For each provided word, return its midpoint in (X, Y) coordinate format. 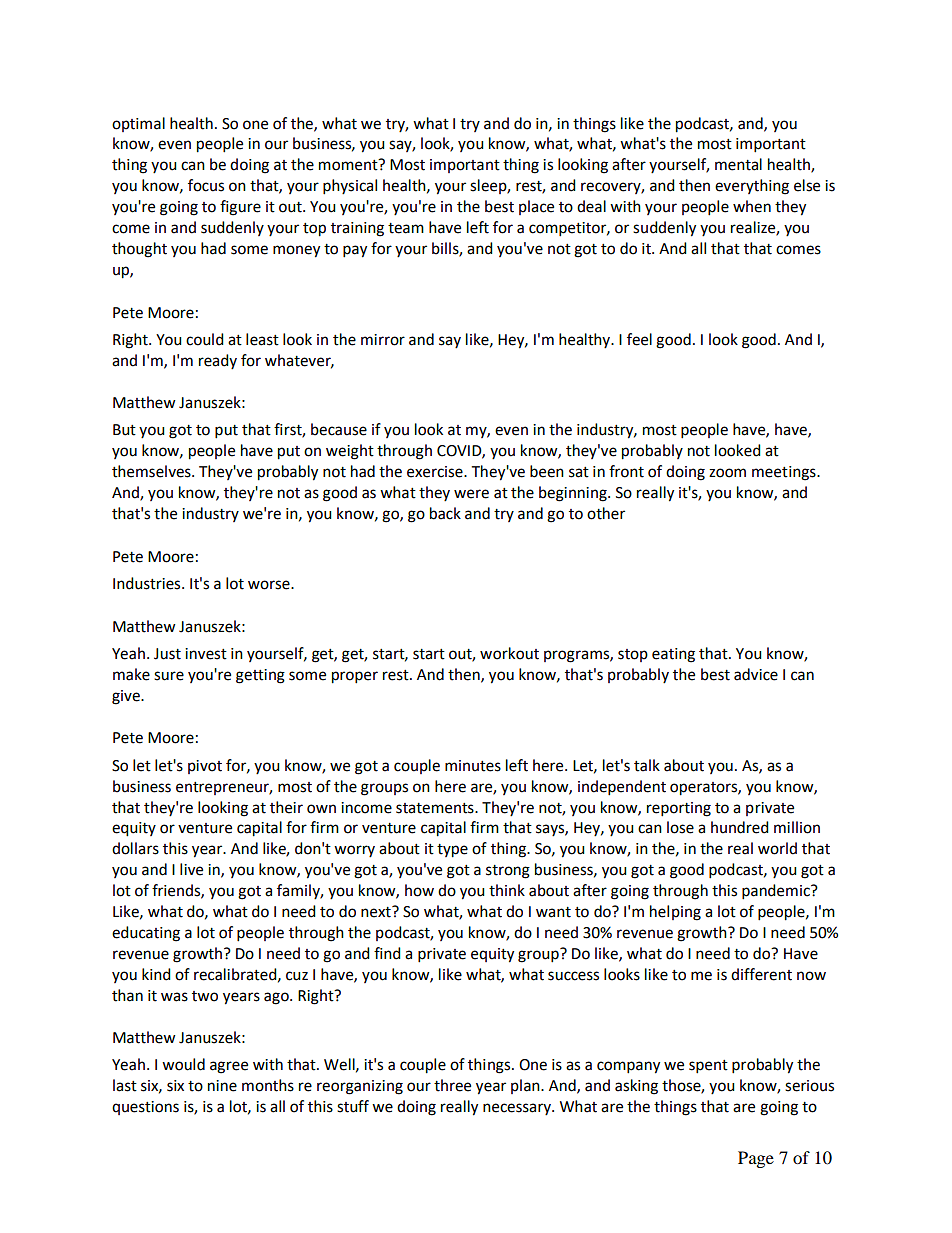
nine (222, 1086)
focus (206, 185)
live (191, 869)
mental (738, 164)
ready (218, 361)
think (507, 890)
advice (756, 674)
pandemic (777, 892)
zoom (727, 473)
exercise (436, 472)
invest (206, 654)
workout (509, 653)
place (536, 207)
